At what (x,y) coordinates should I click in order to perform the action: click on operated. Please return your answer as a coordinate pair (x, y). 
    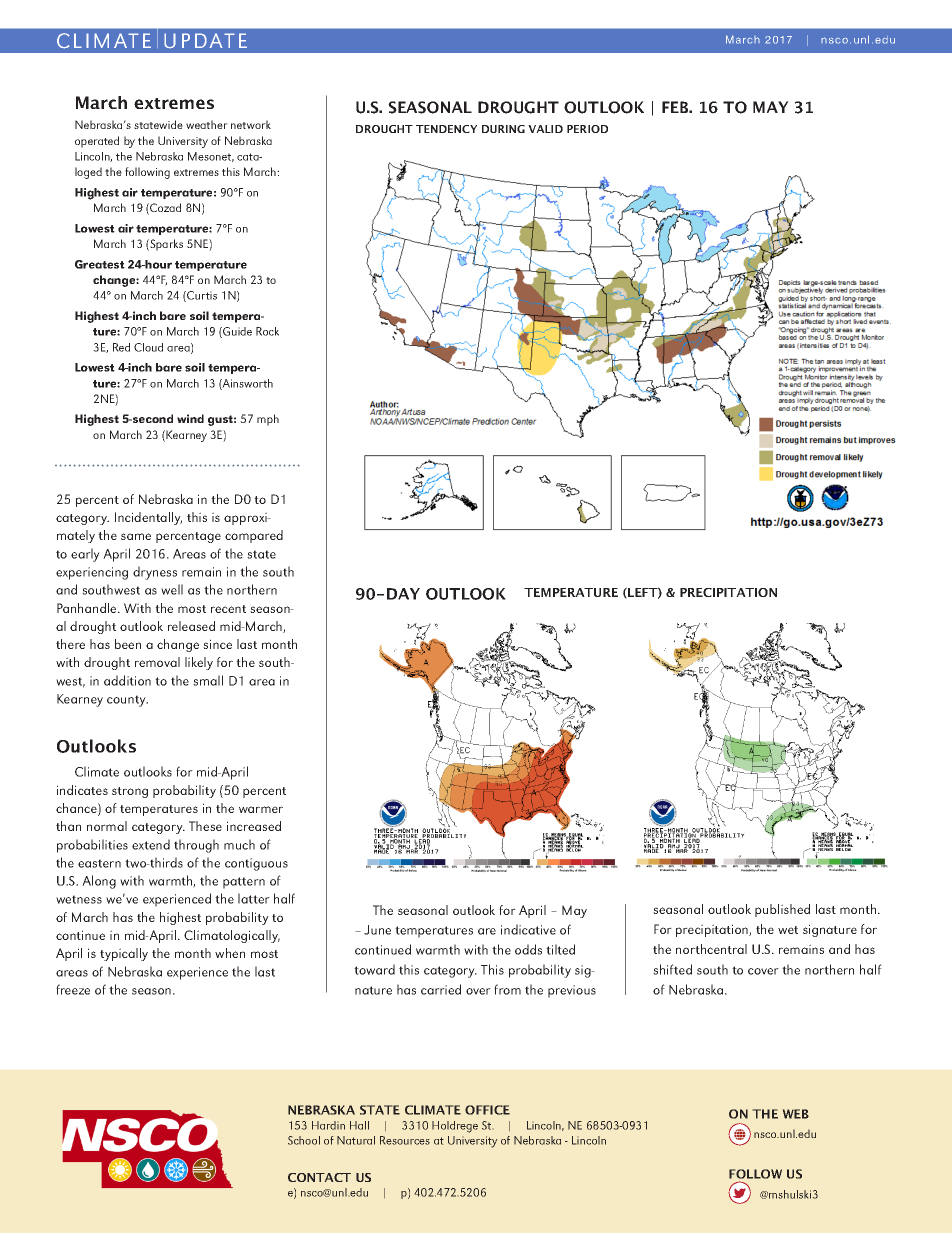
    Looking at the image, I should click on (97, 142).
